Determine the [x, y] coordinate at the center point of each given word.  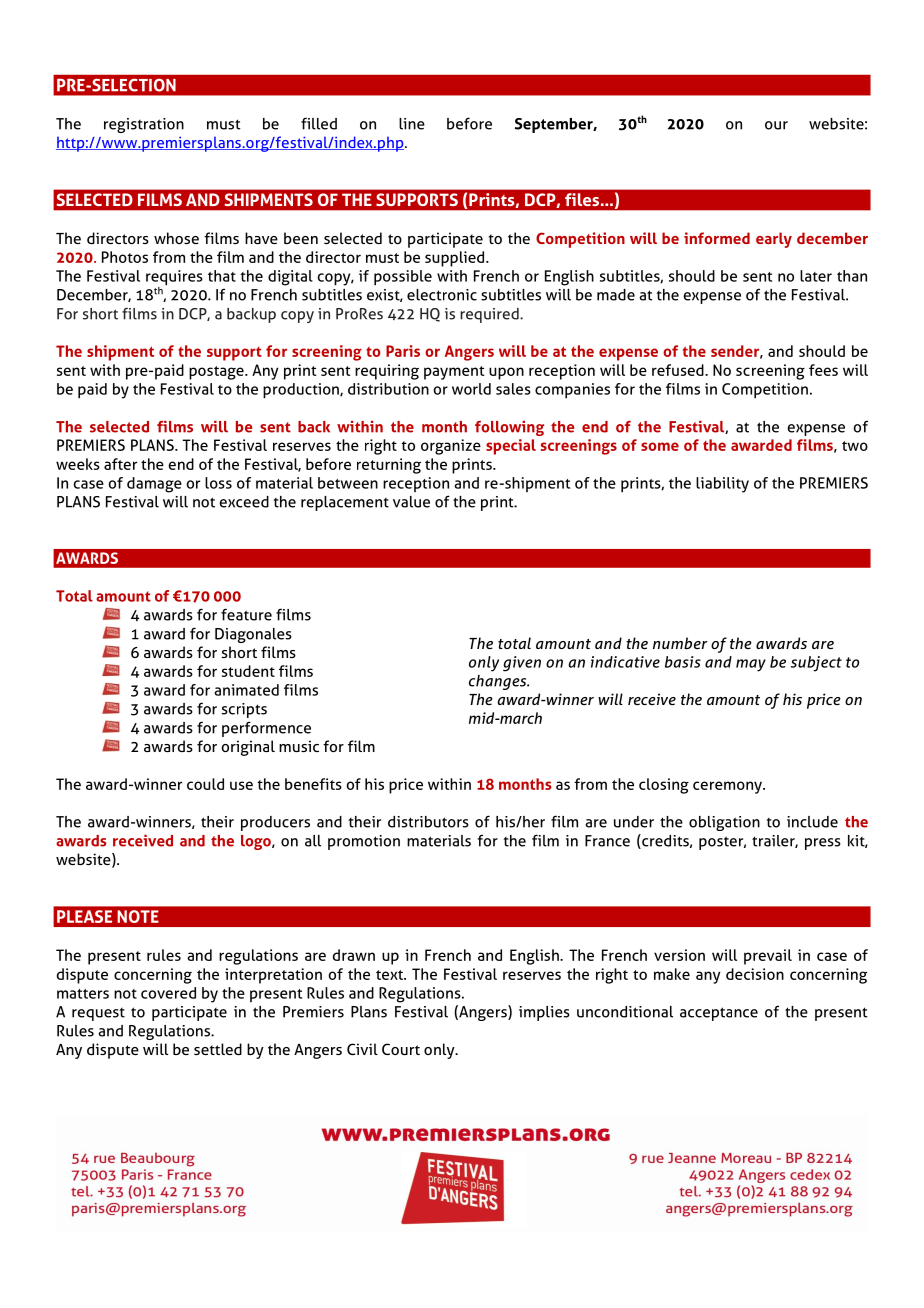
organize [451, 447]
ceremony [728, 787]
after [120, 464]
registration [144, 125]
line [412, 124]
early [774, 240]
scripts [244, 710]
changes [499, 682]
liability [722, 485]
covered [168, 993]
